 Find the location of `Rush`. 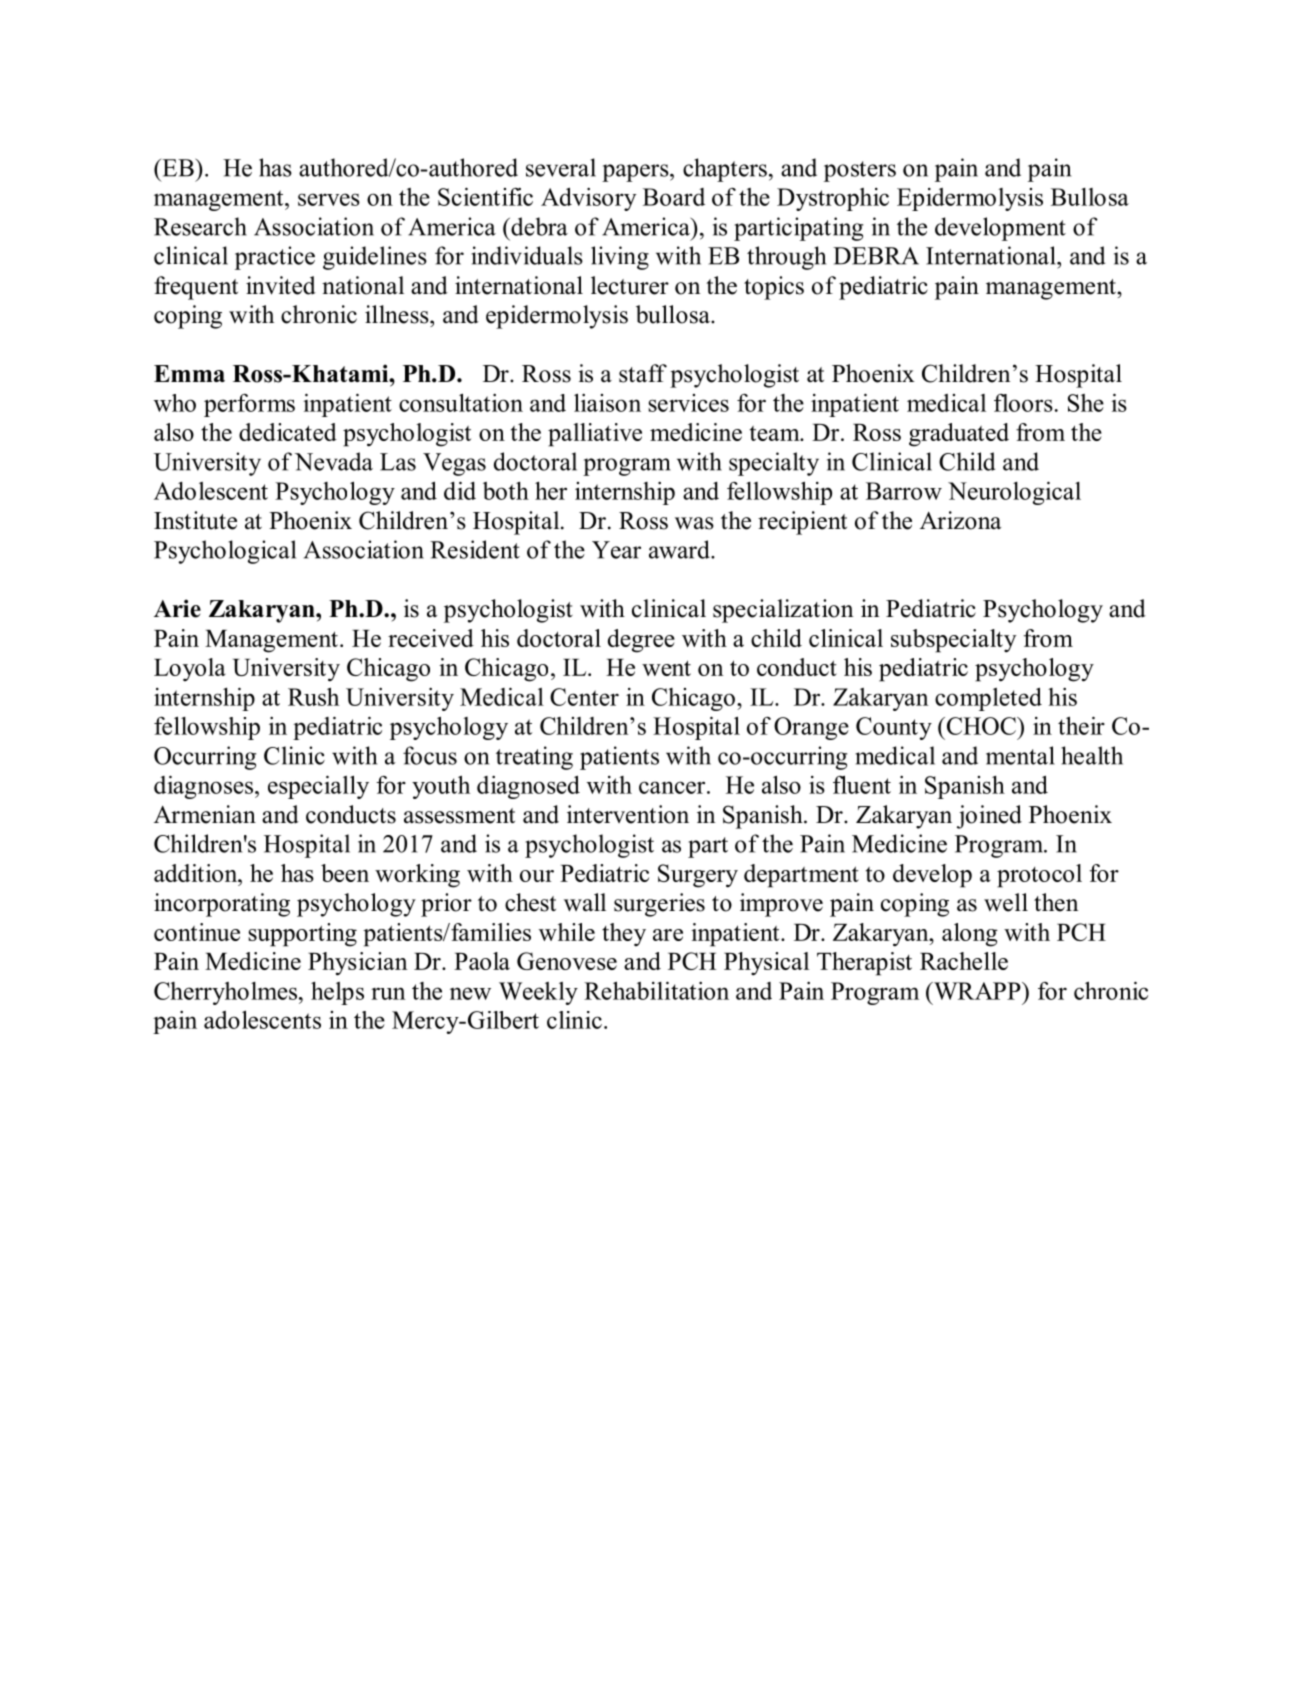

Rush is located at coordinates (313, 696).
